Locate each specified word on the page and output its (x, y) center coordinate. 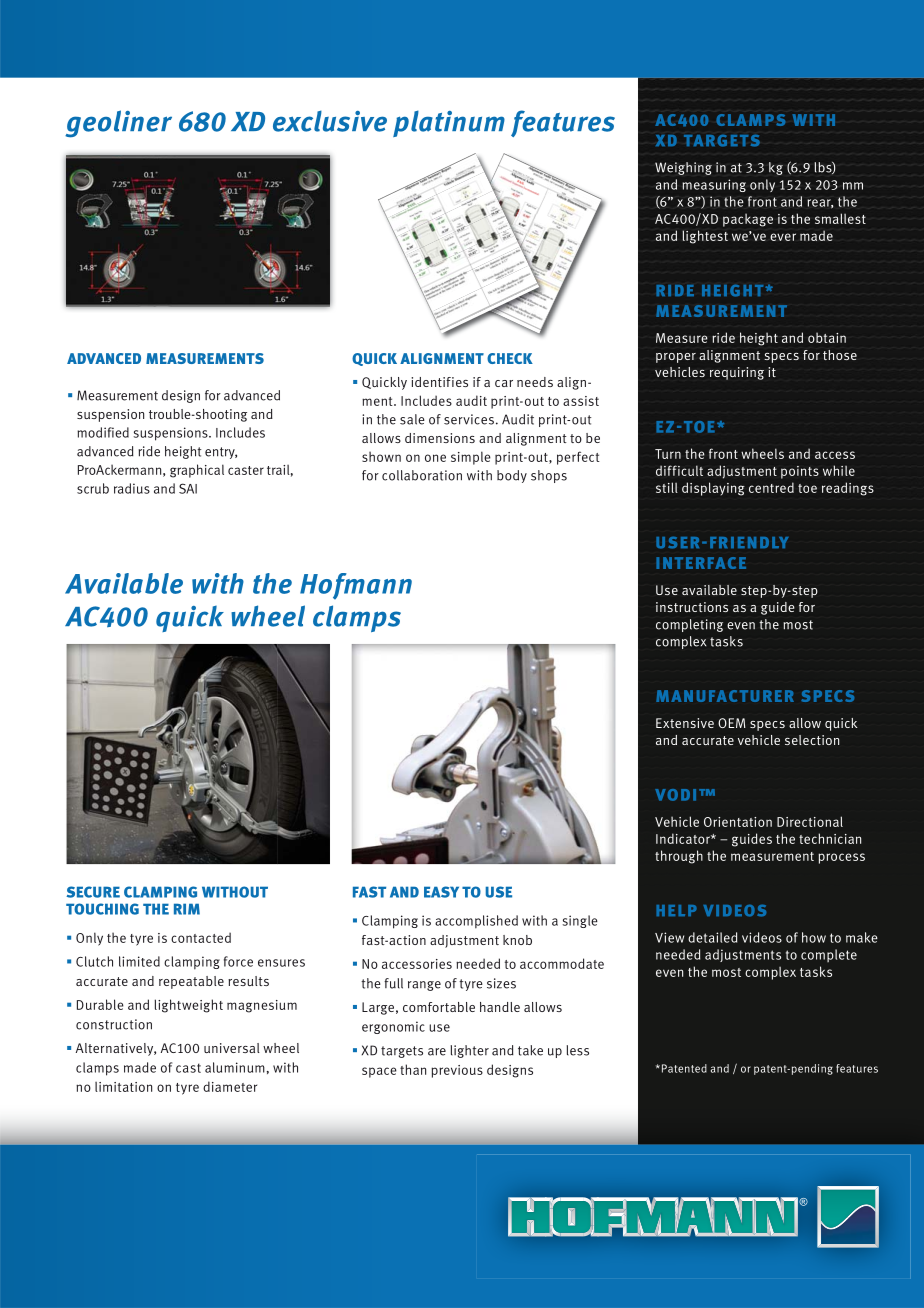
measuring (714, 185)
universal (232, 1048)
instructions (692, 607)
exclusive (330, 121)
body (512, 476)
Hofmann (356, 586)
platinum (449, 123)
